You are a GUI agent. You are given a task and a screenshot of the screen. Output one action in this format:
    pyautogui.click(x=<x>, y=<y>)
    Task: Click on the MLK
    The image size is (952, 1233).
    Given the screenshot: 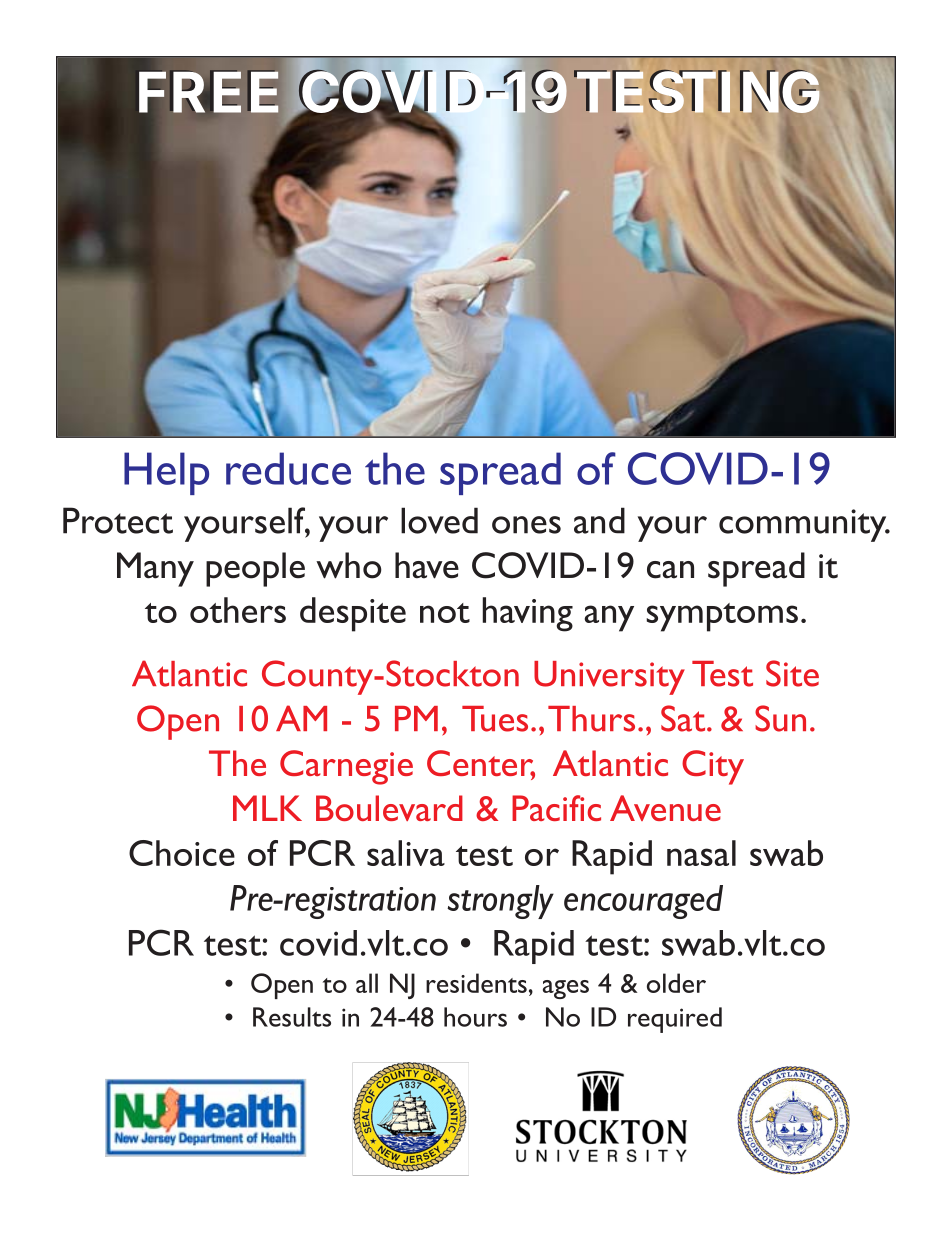 What is the action you would take?
    pyautogui.click(x=267, y=808)
